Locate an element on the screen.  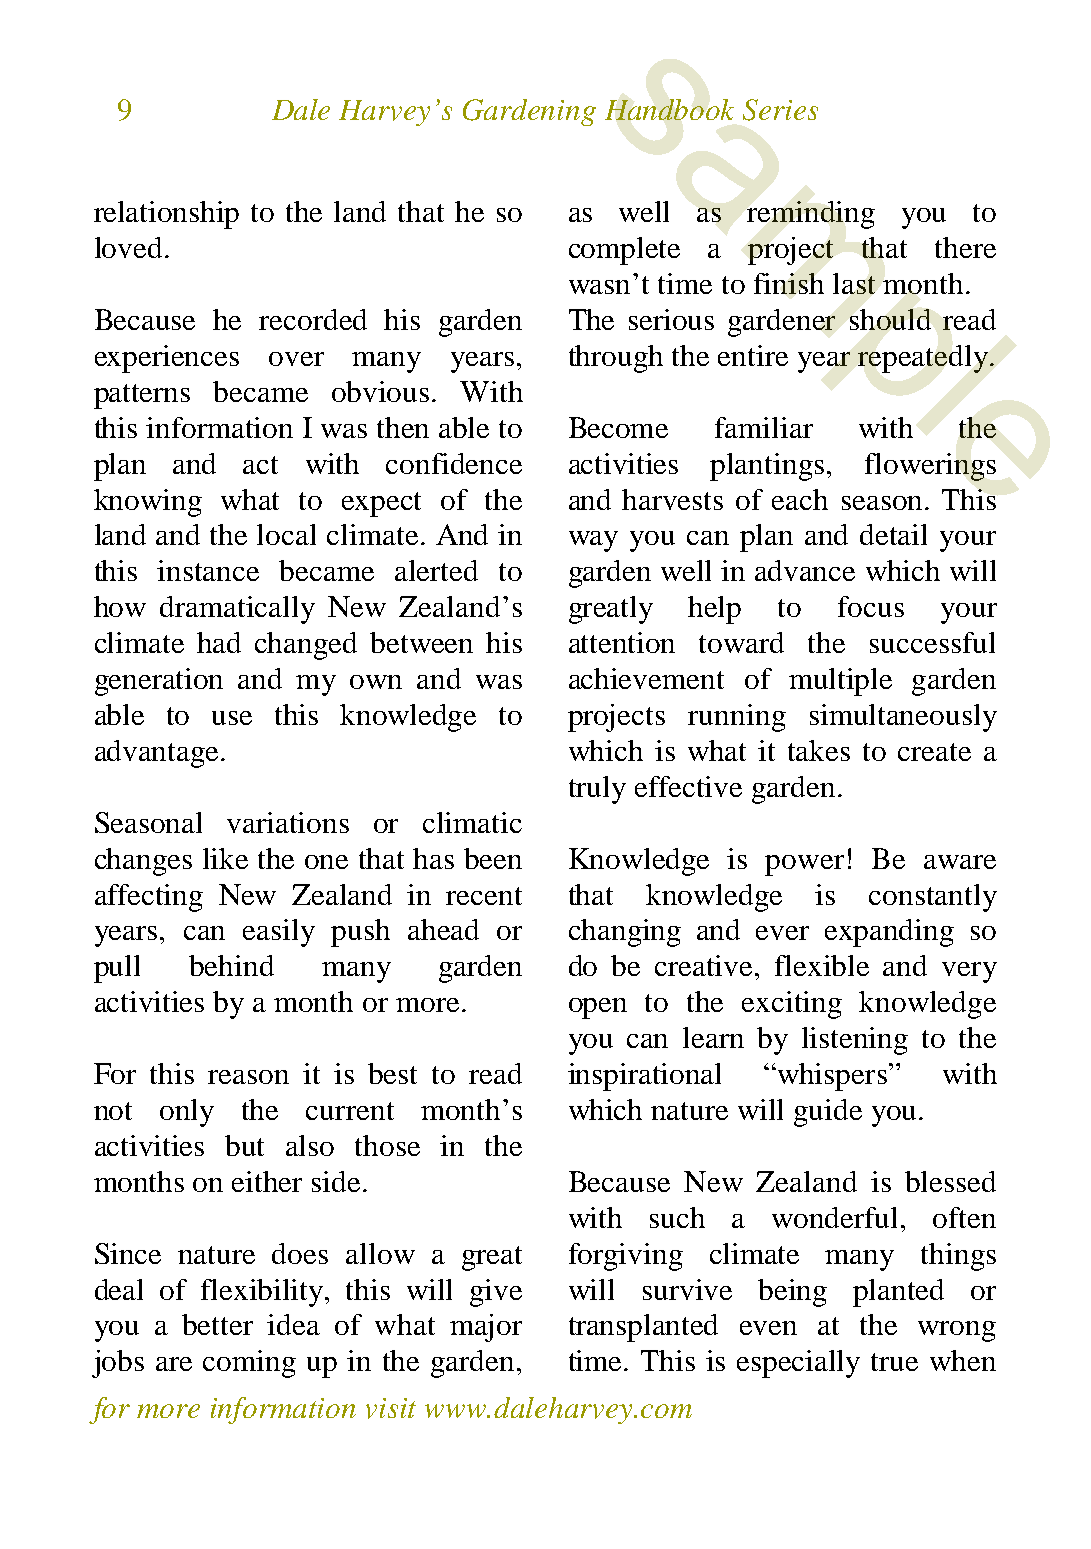
Handbook is located at coordinates (669, 109).
